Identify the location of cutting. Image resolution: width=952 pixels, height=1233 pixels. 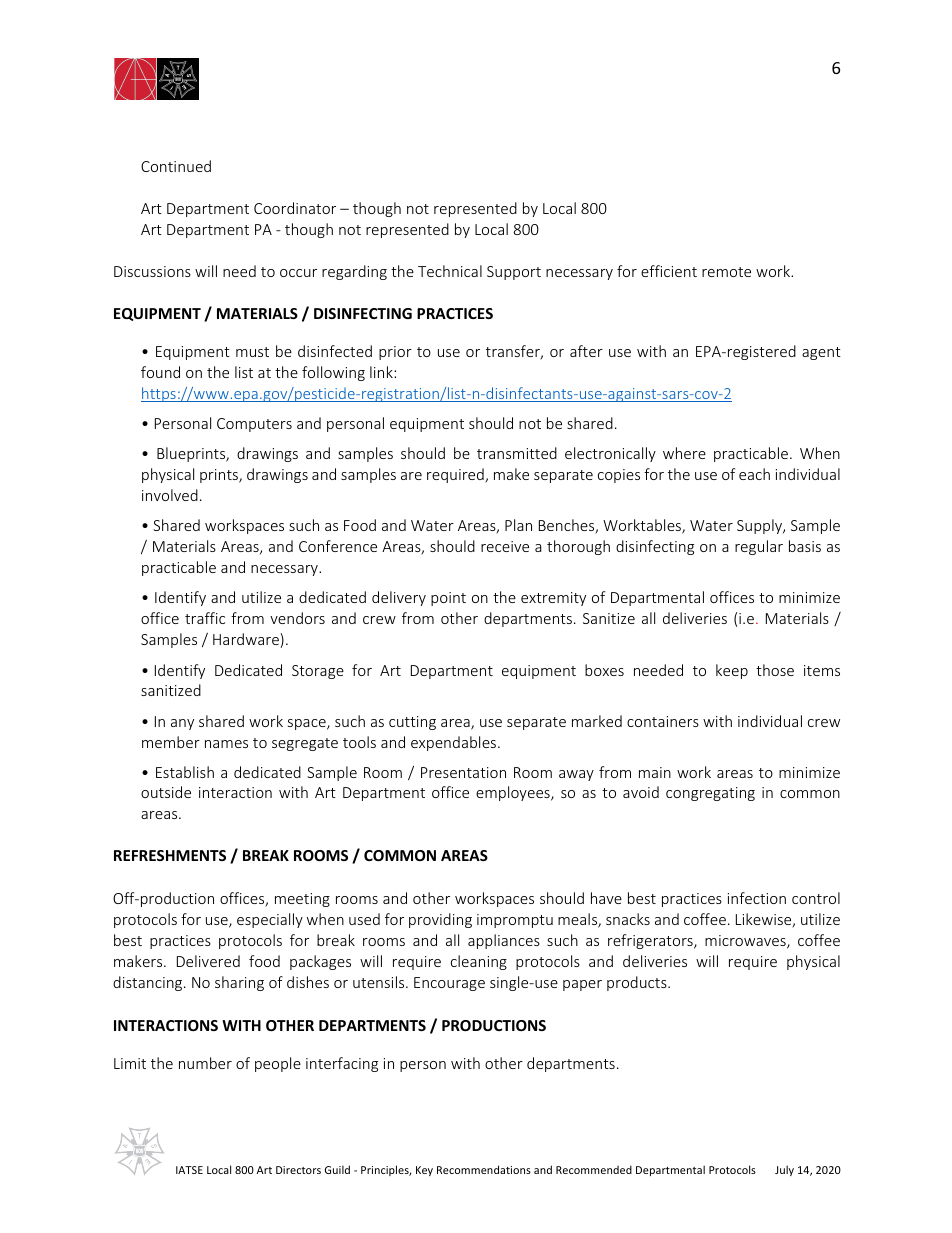
(412, 723).
